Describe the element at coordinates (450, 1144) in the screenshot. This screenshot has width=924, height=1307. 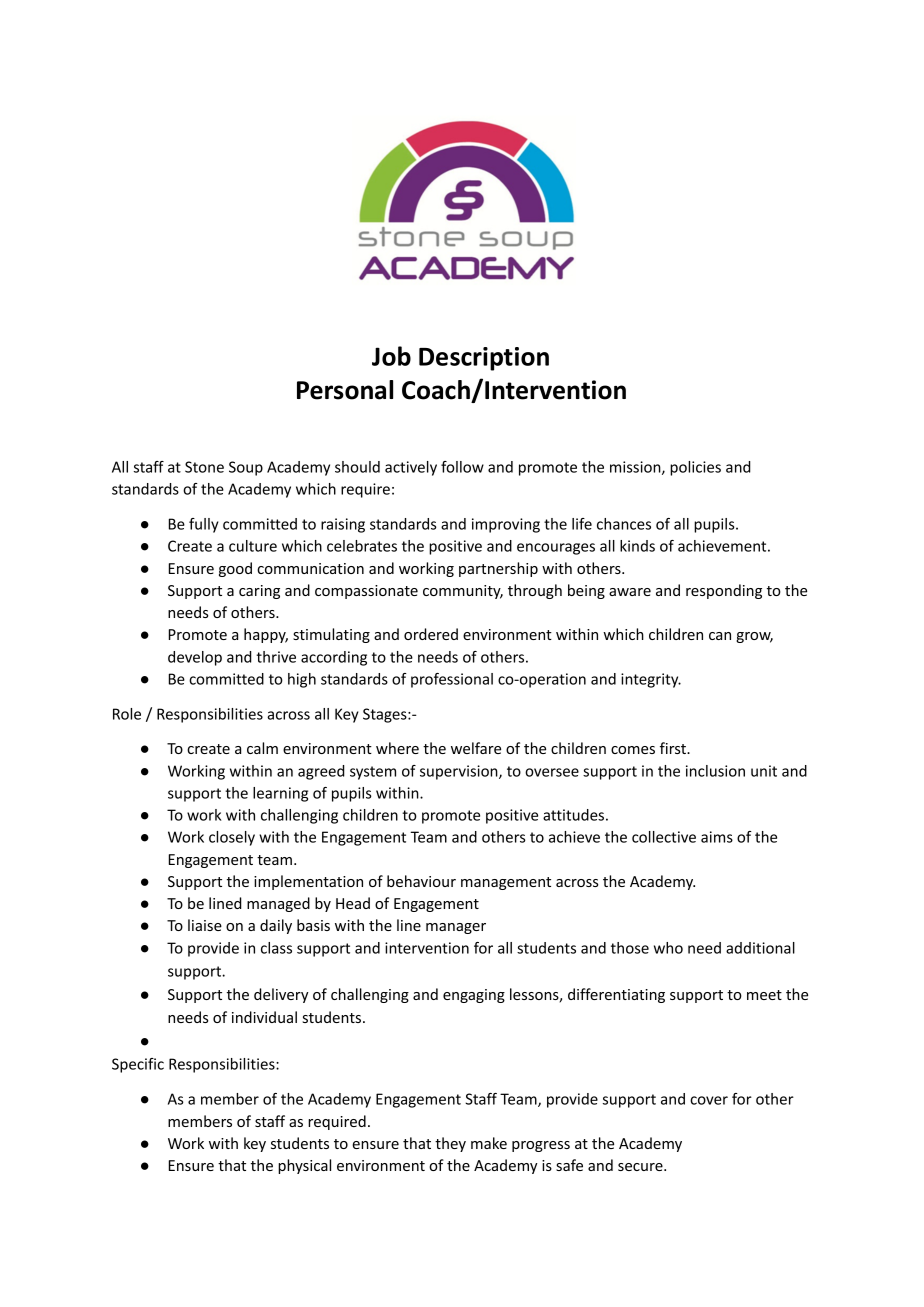
I see `they` at that location.
